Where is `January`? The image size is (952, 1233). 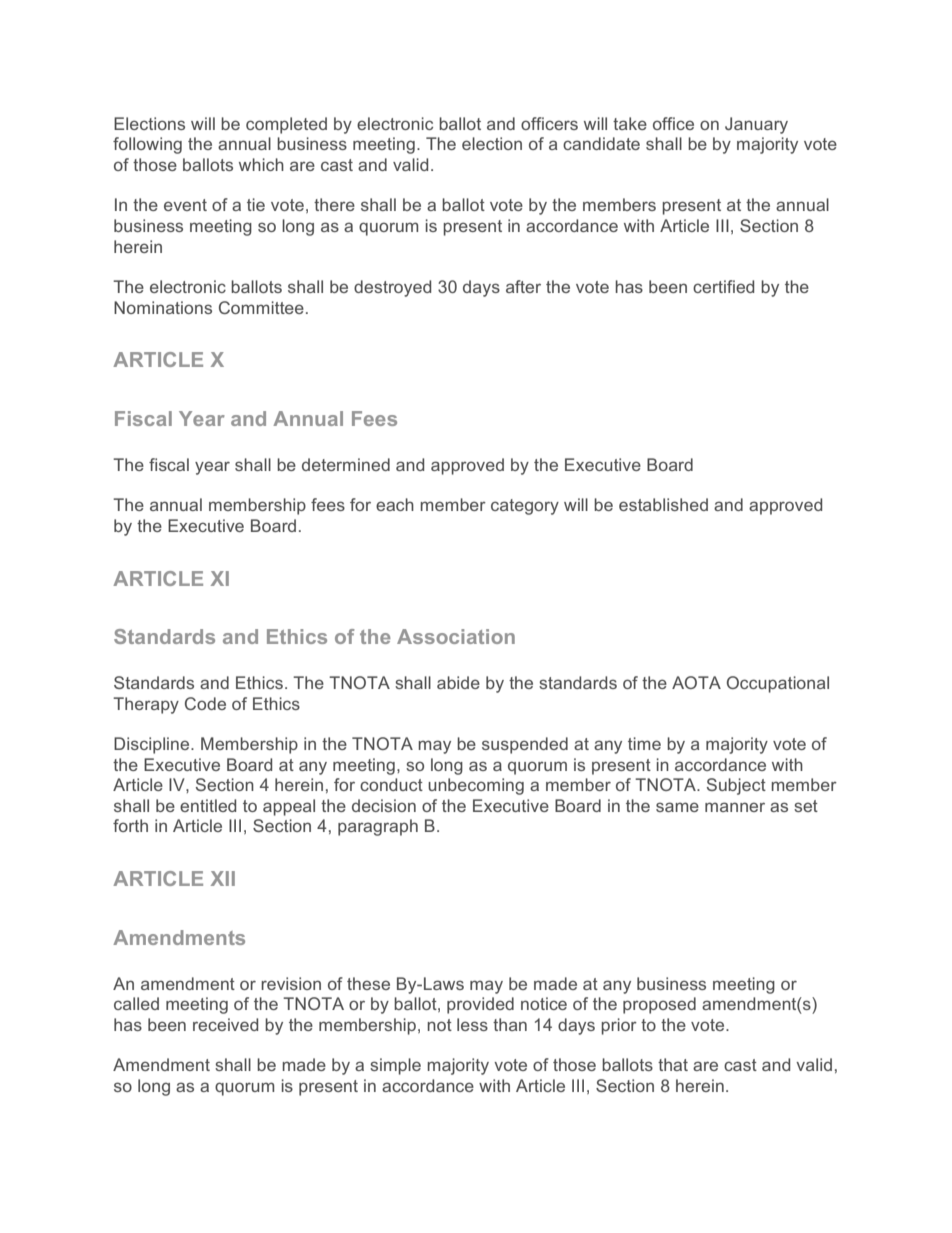
January is located at coordinates (756, 125).
